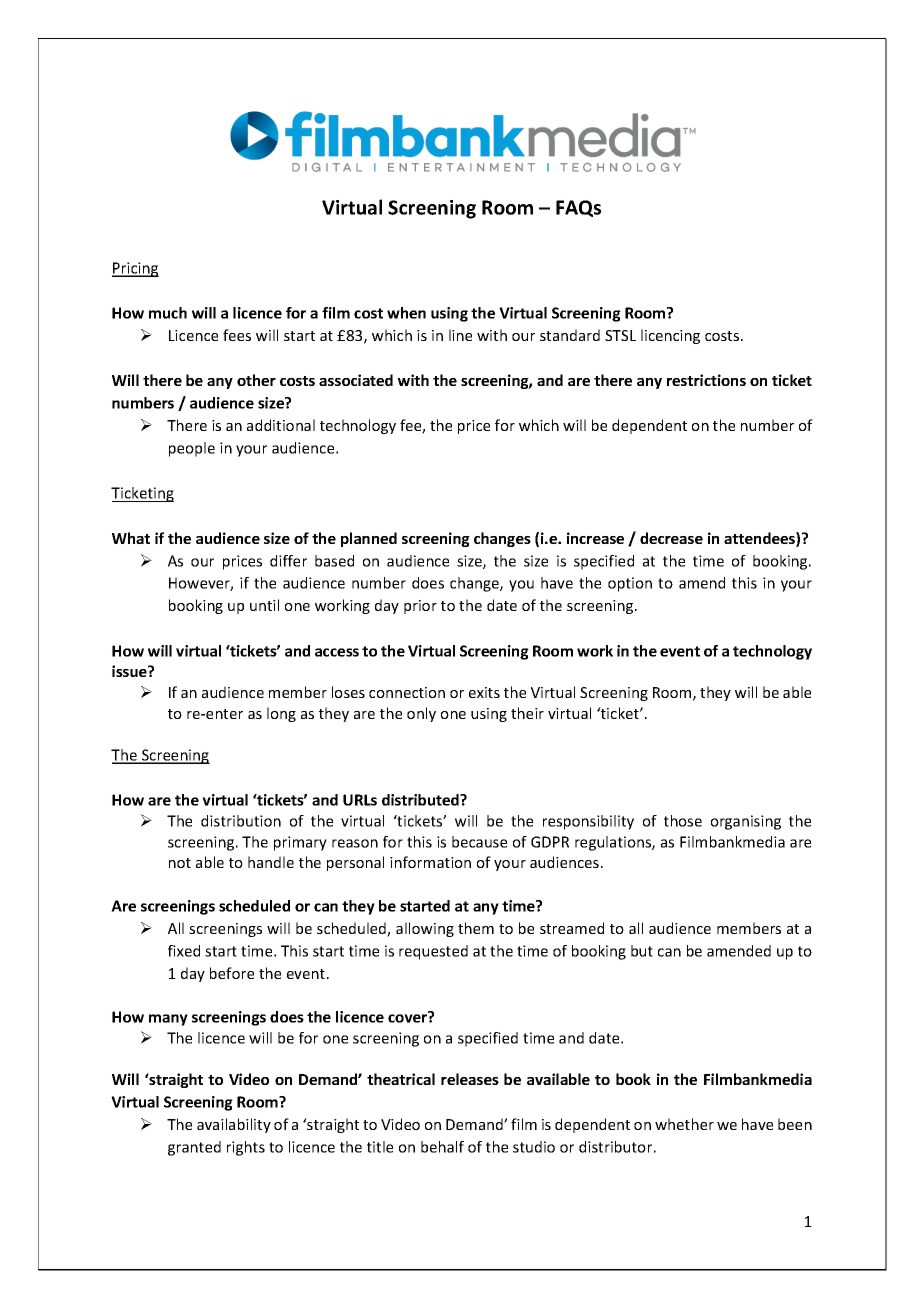  What do you see at coordinates (168, 313) in the screenshot?
I see `much` at bounding box center [168, 313].
